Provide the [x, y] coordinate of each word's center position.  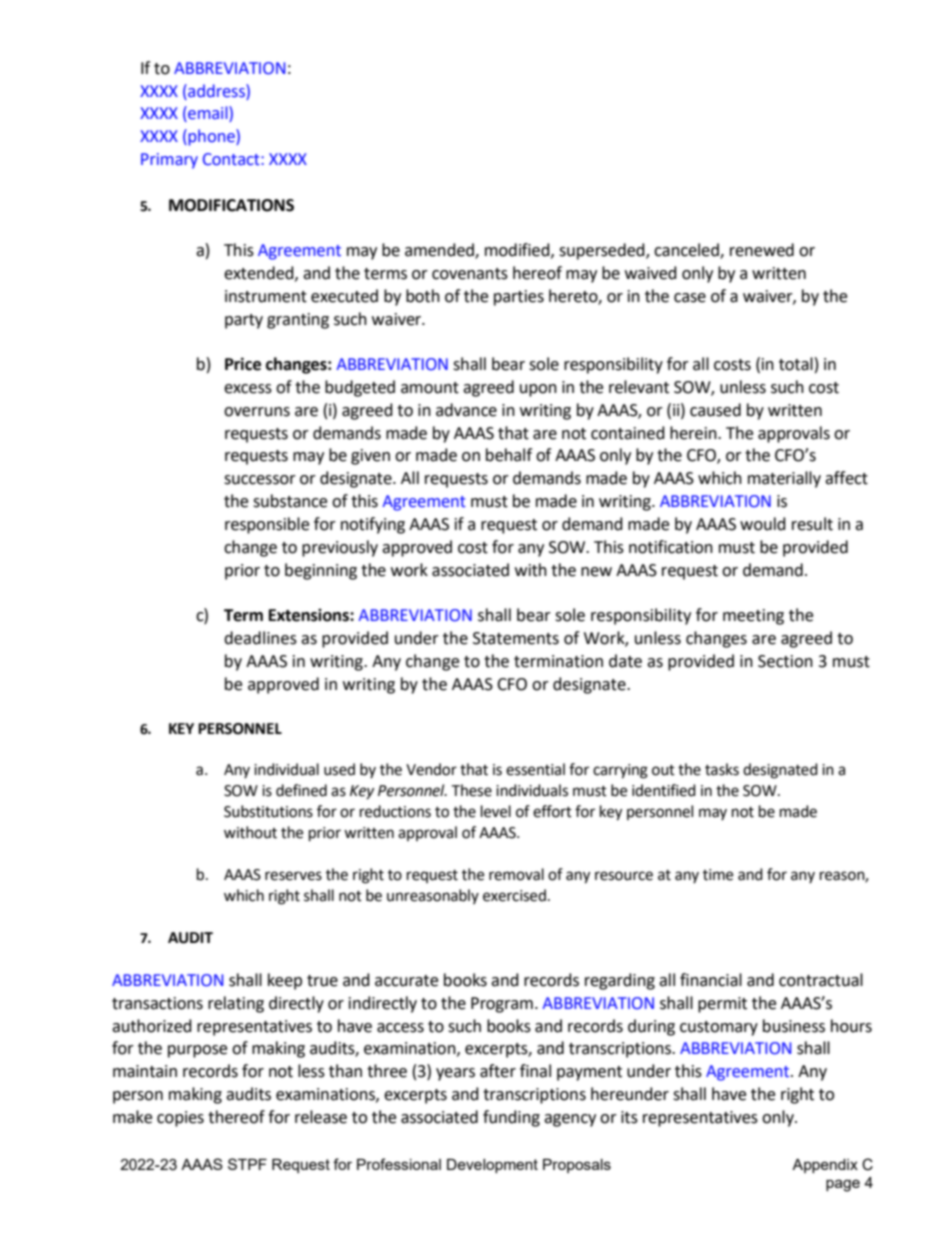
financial [711, 980]
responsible [267, 525]
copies [180, 1119]
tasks [722, 769]
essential [535, 769]
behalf [509, 455]
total [796, 364]
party [244, 321]
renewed [762, 250]
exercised [514, 895]
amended [440, 251]
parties [519, 298]
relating [236, 1004]
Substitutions [268, 811]
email [208, 114]
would [763, 524]
